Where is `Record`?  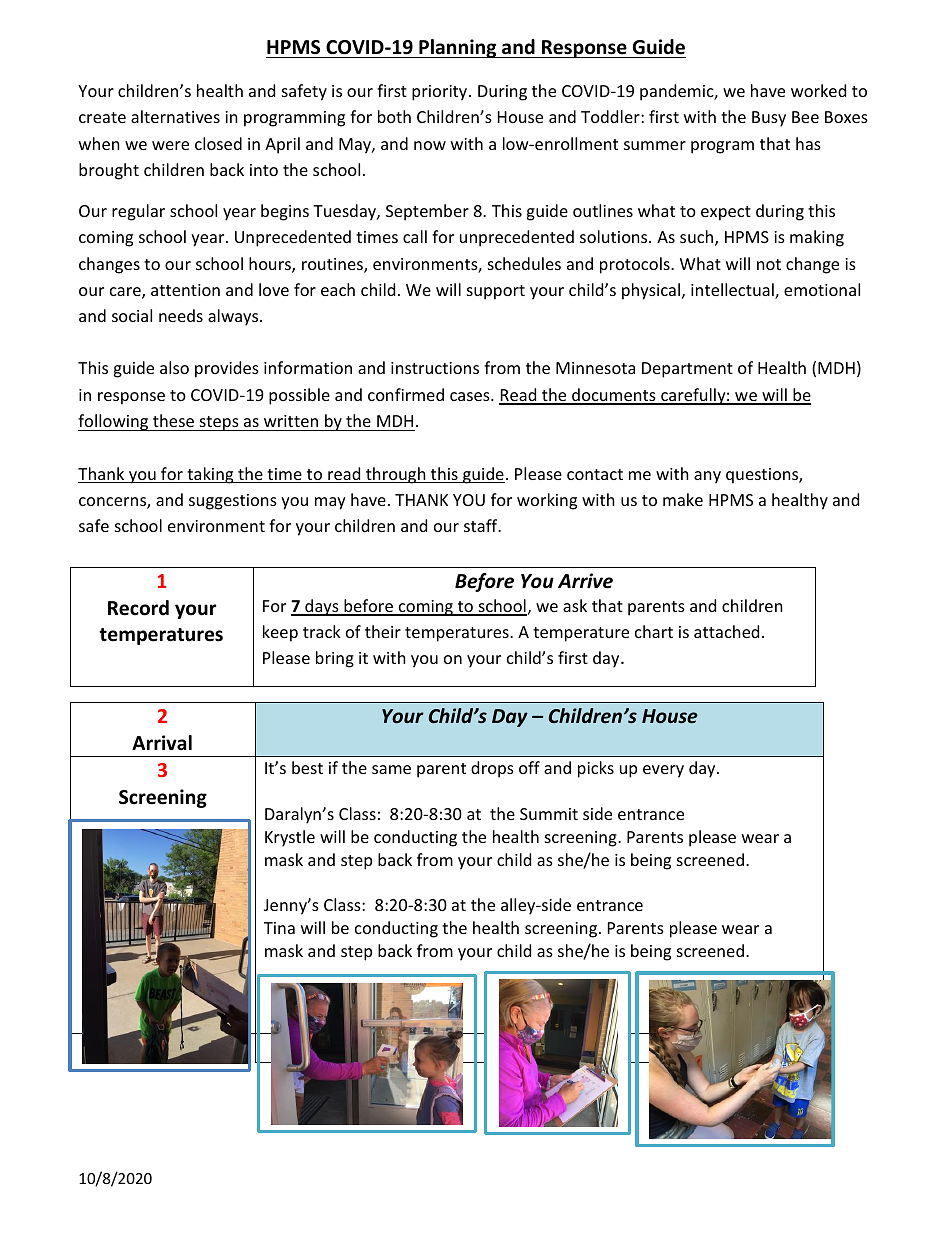 Record is located at coordinates (138, 608).
